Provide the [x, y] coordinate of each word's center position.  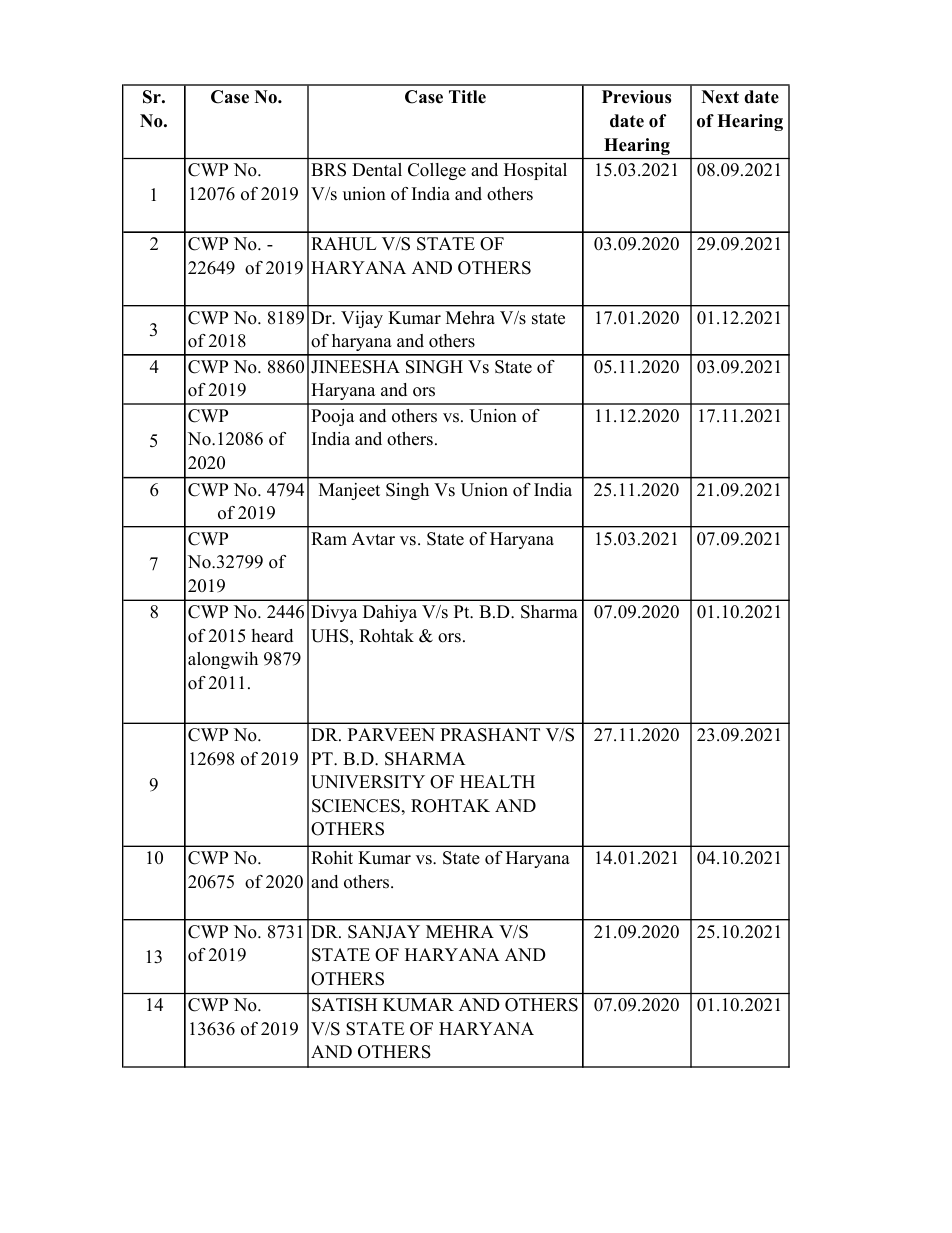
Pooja [333, 417]
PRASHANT [490, 735]
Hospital [535, 171]
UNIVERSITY [368, 782]
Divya [334, 613]
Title [467, 97]
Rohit [332, 858]
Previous [636, 97]
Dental [377, 170]
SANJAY [384, 932]
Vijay [362, 319]
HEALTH [497, 781]
